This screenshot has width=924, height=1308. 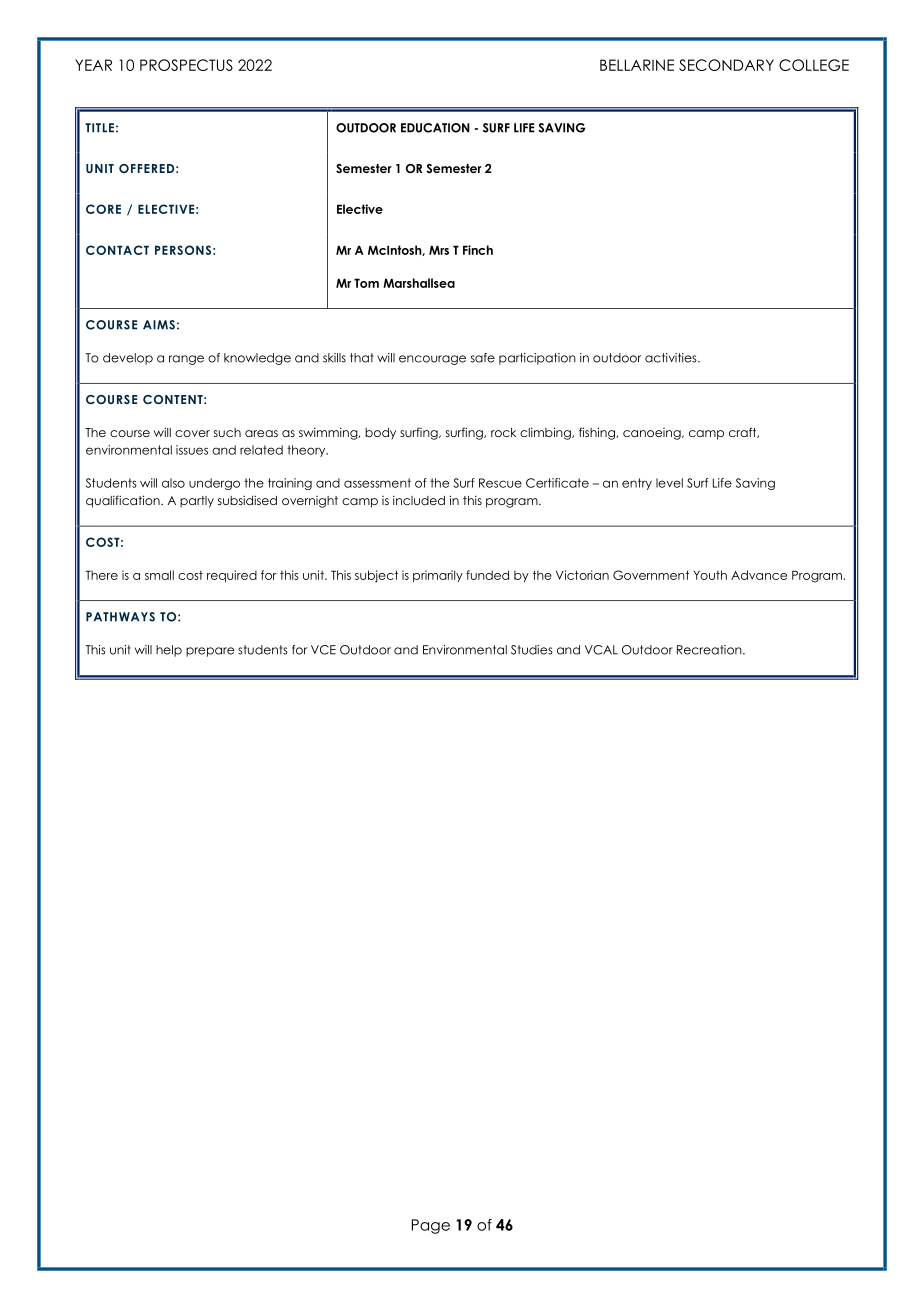 What do you see at coordinates (169, 651) in the screenshot?
I see `help` at bounding box center [169, 651].
